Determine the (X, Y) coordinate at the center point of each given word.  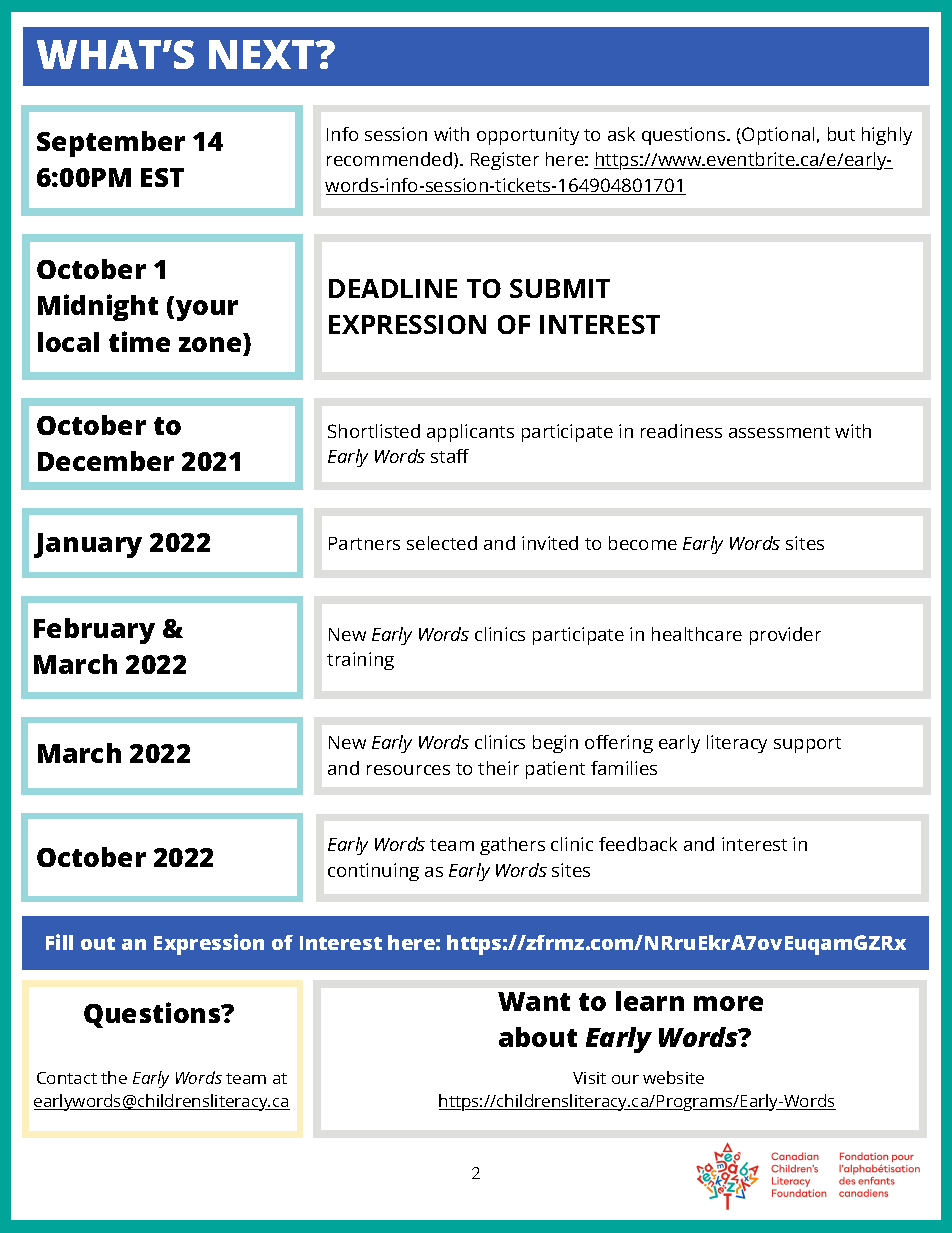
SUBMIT (560, 288)
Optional (777, 136)
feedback (638, 844)
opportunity (528, 136)
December (106, 461)
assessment (779, 432)
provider (785, 636)
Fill (59, 942)
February (94, 631)
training (360, 661)
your (207, 310)
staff (450, 456)
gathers (512, 846)
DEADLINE (393, 288)
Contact (67, 1078)
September (111, 144)
